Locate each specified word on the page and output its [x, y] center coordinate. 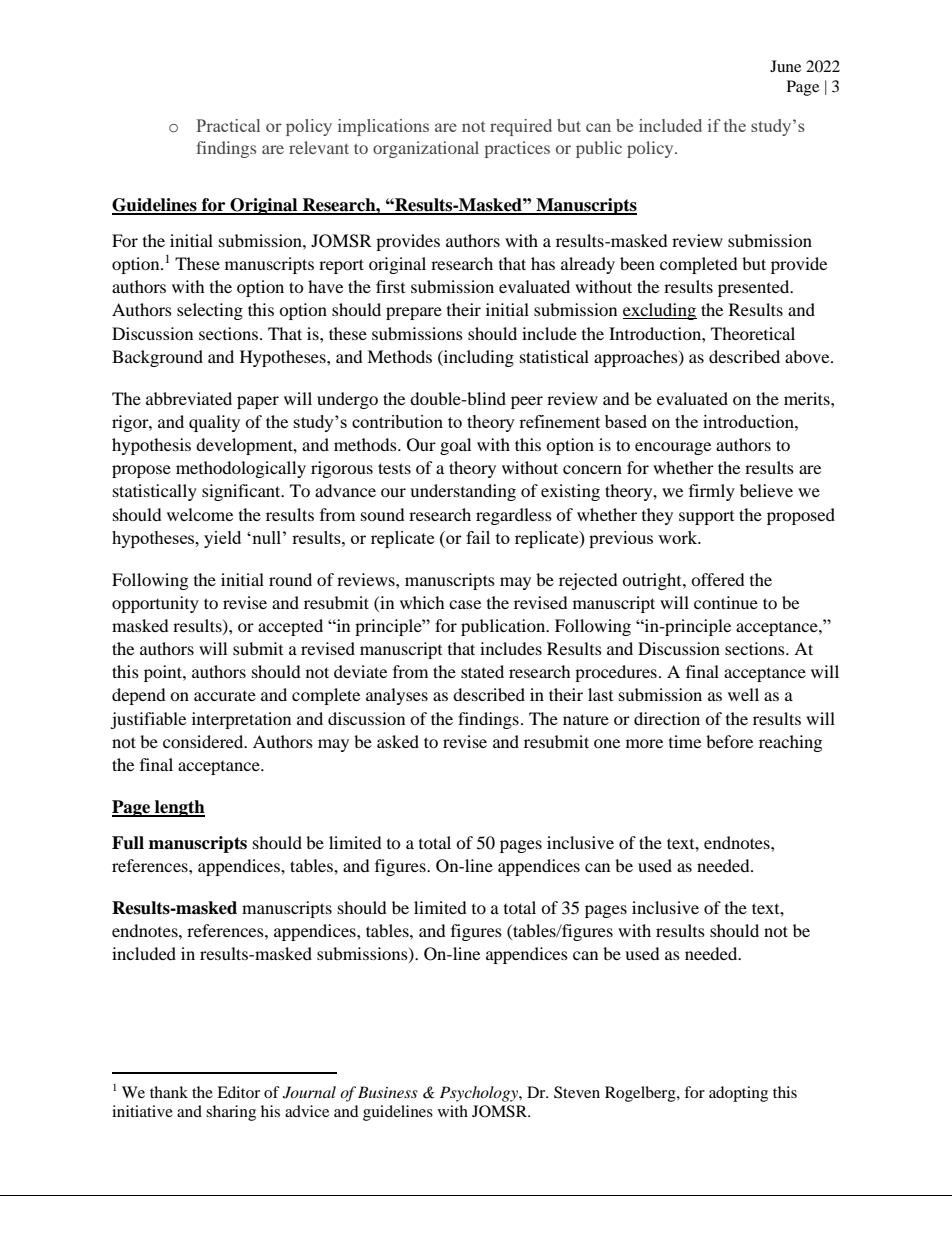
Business [388, 1092]
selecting [210, 311]
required [521, 127]
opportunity [155, 604]
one [607, 743]
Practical [228, 125]
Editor [238, 1092]
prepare [414, 313]
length [179, 808]
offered [718, 579]
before [729, 741]
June [785, 66]
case [465, 604]
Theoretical [753, 333]
